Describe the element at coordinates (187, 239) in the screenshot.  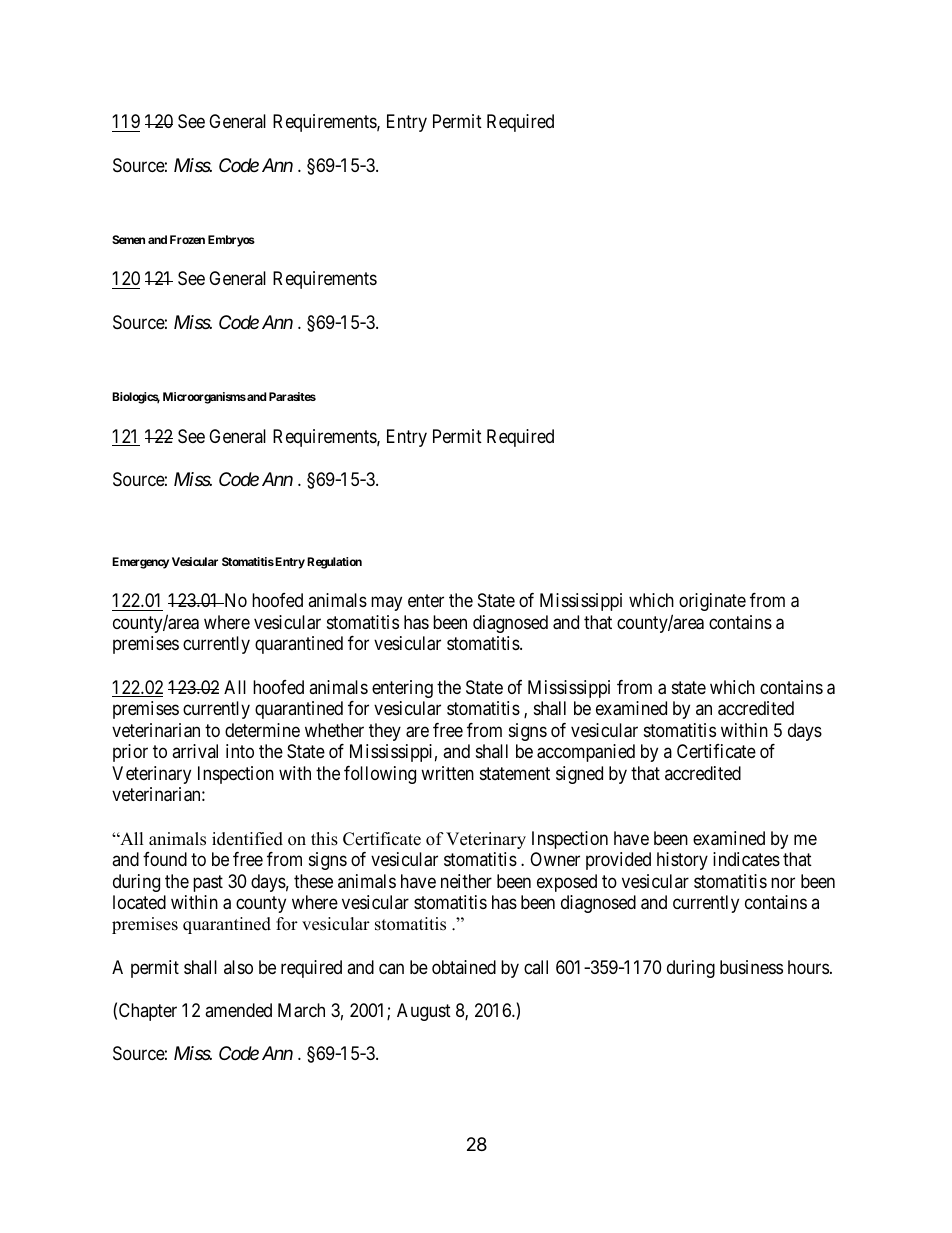
I see `Frozen` at that location.
